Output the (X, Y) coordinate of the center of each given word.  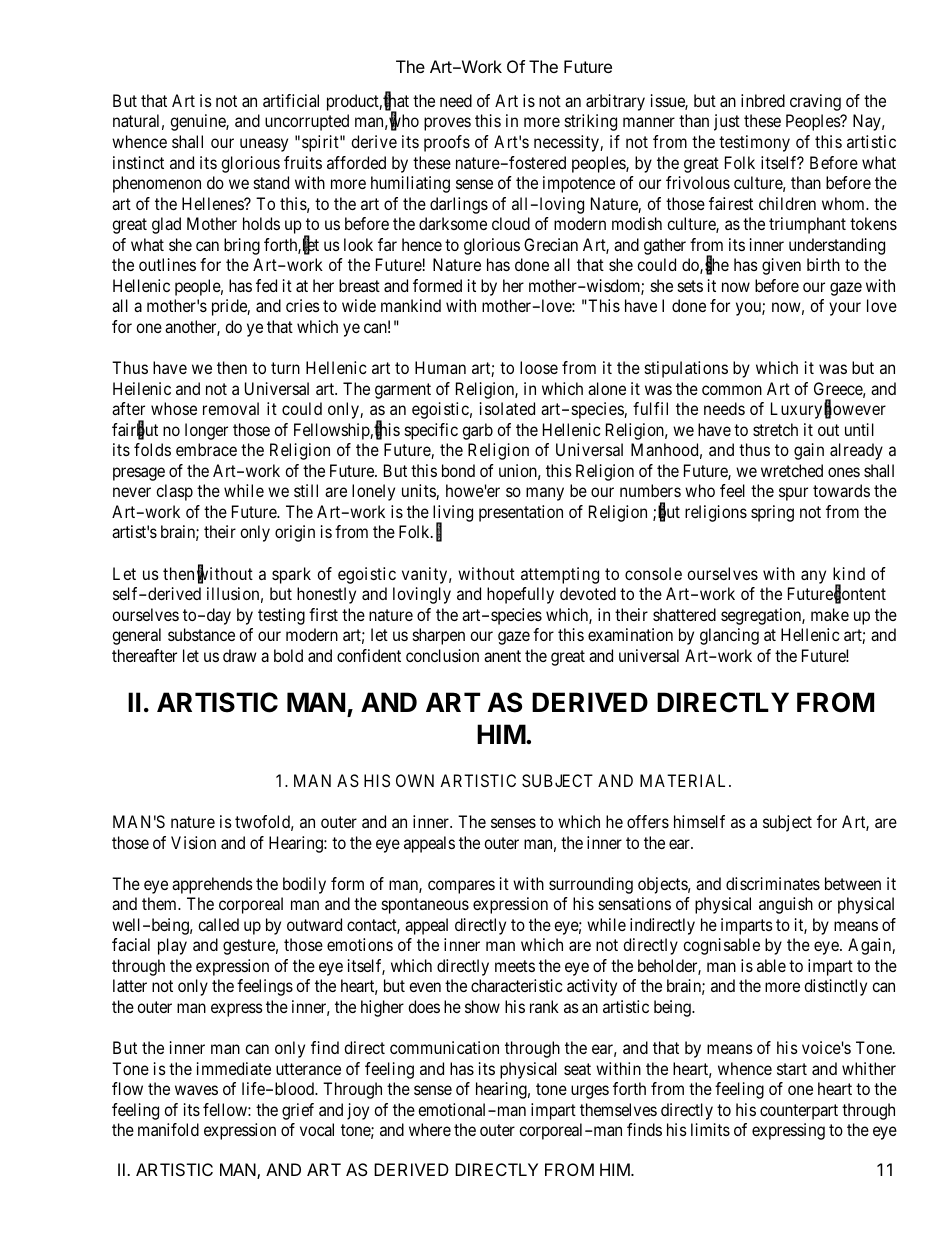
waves (196, 1090)
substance (201, 634)
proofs (447, 143)
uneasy (264, 145)
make (830, 614)
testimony (754, 143)
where (430, 1129)
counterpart (799, 1112)
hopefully (520, 595)
